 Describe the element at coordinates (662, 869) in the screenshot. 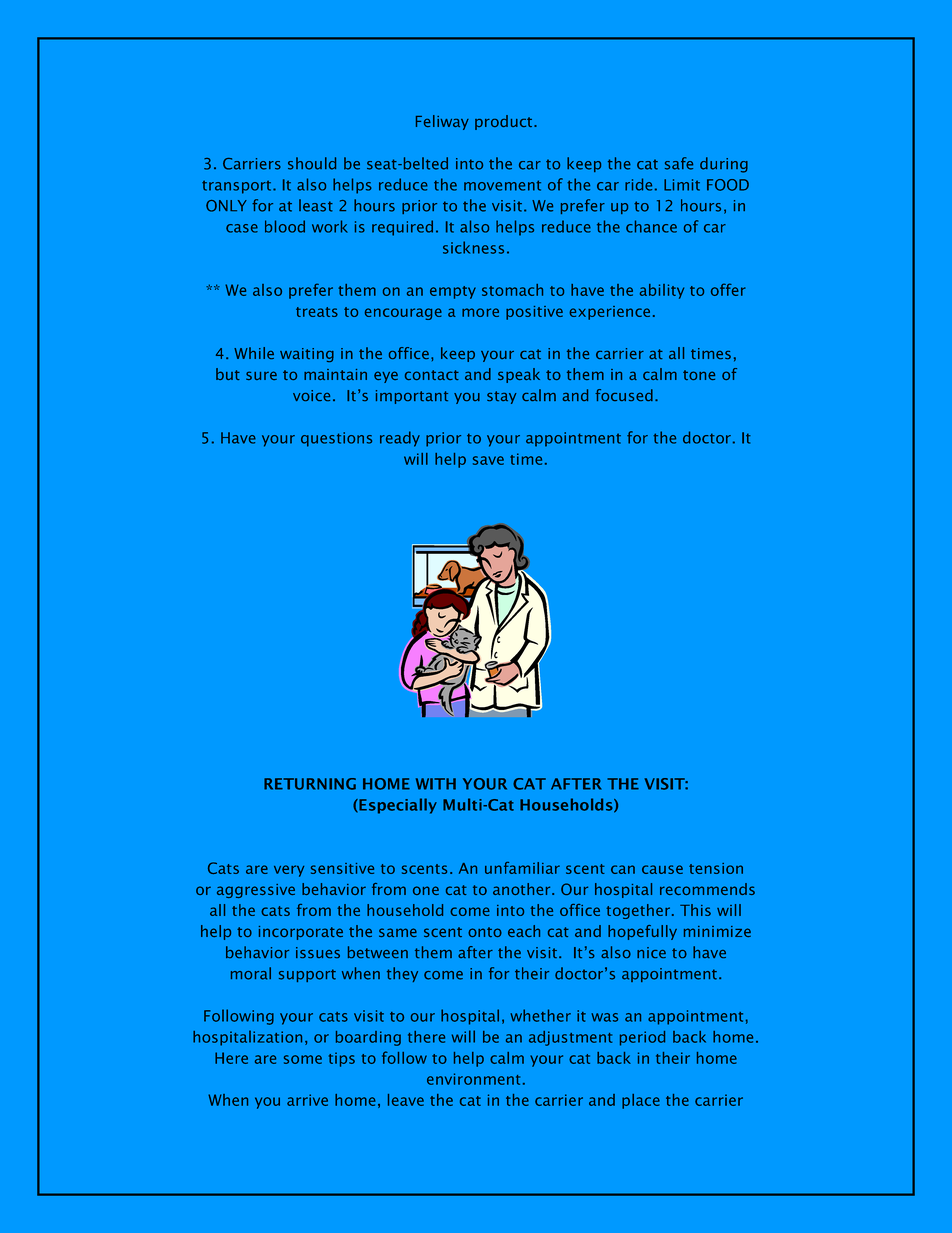

I see `cause` at that location.
